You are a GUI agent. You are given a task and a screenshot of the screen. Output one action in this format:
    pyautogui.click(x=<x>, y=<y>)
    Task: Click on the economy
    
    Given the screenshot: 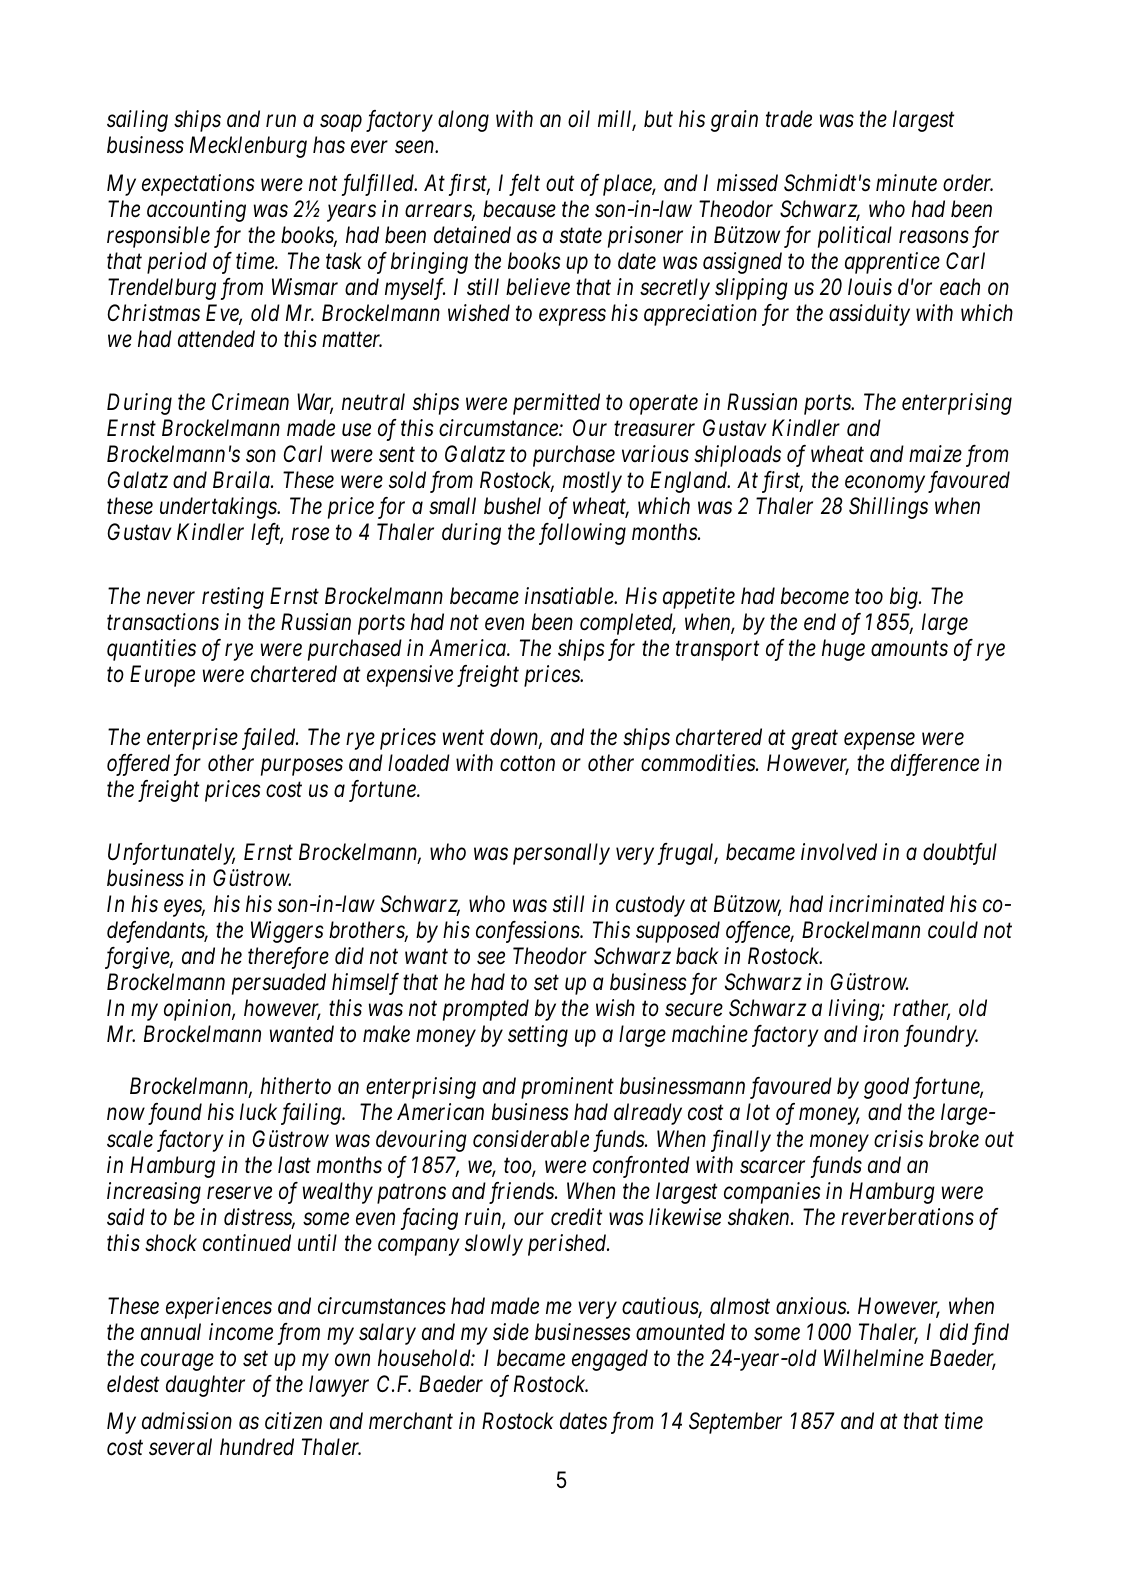 What is the action you would take?
    pyautogui.click(x=885, y=484)
